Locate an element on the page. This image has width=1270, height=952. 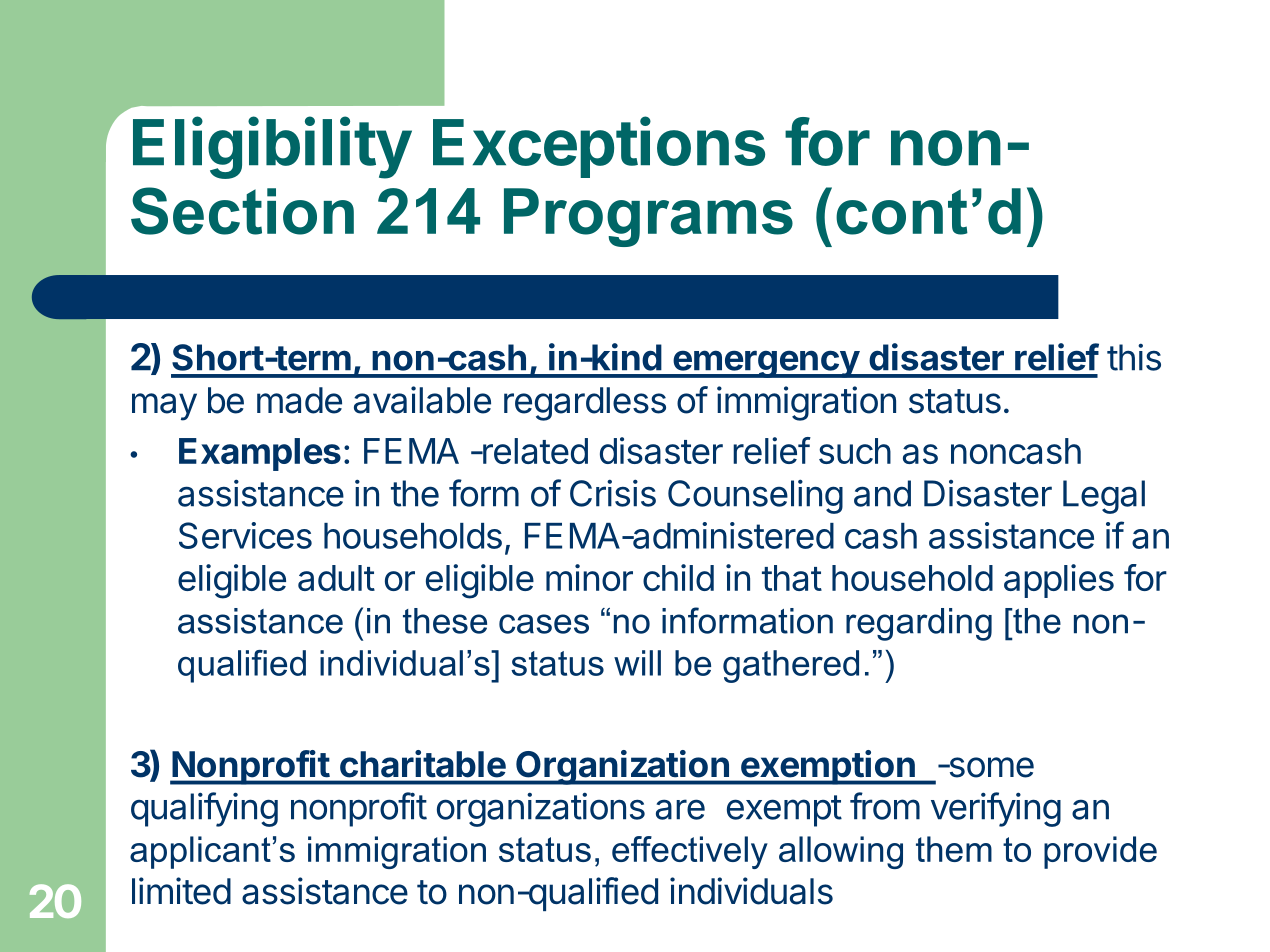
effectively is located at coordinates (690, 852).
